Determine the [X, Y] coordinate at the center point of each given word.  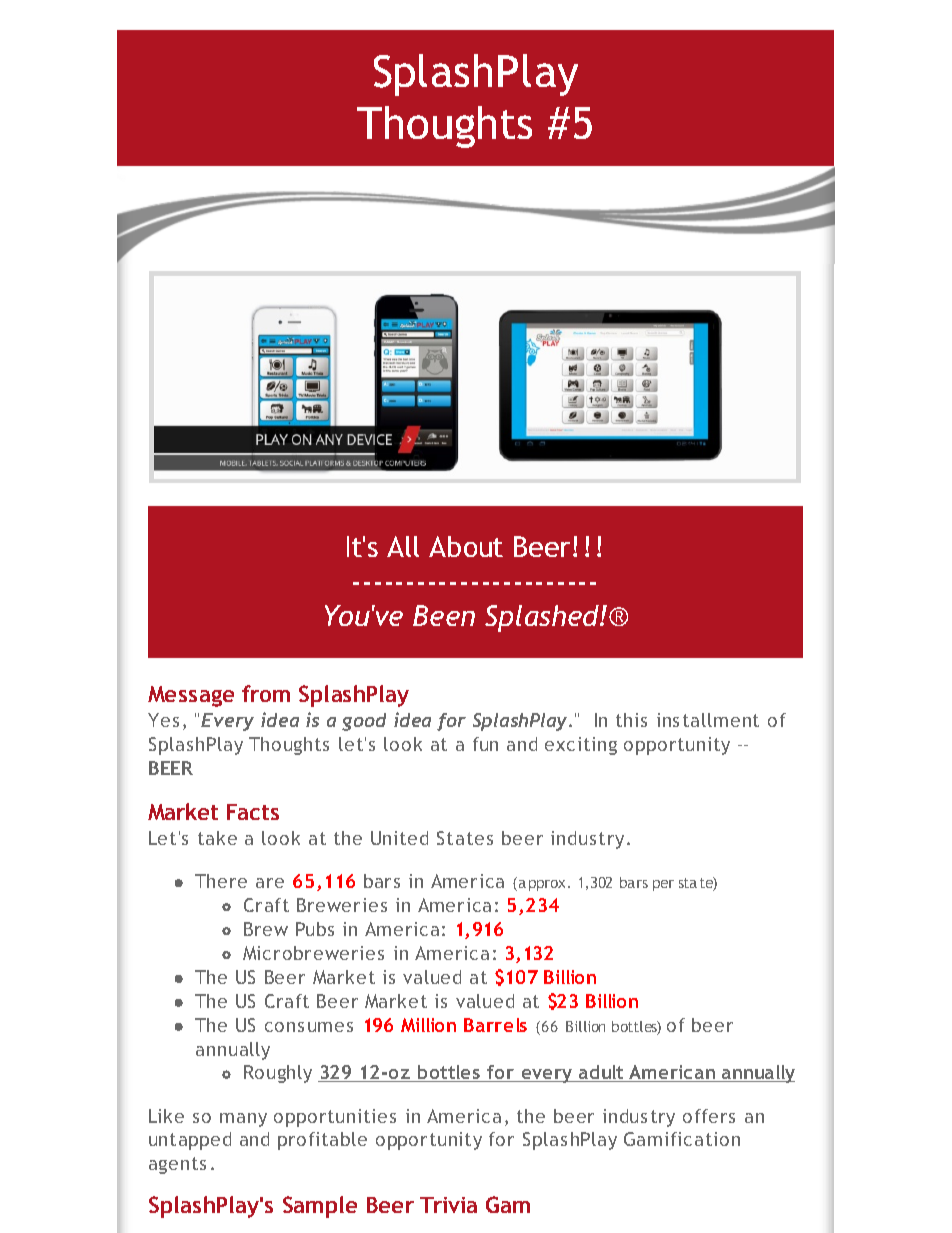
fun [485, 744]
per [663, 885]
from [266, 693]
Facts [253, 812]
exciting [581, 746]
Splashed [543, 618]
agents [177, 1165]
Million [428, 1025]
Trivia [448, 1205]
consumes [309, 1027]
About [466, 546]
